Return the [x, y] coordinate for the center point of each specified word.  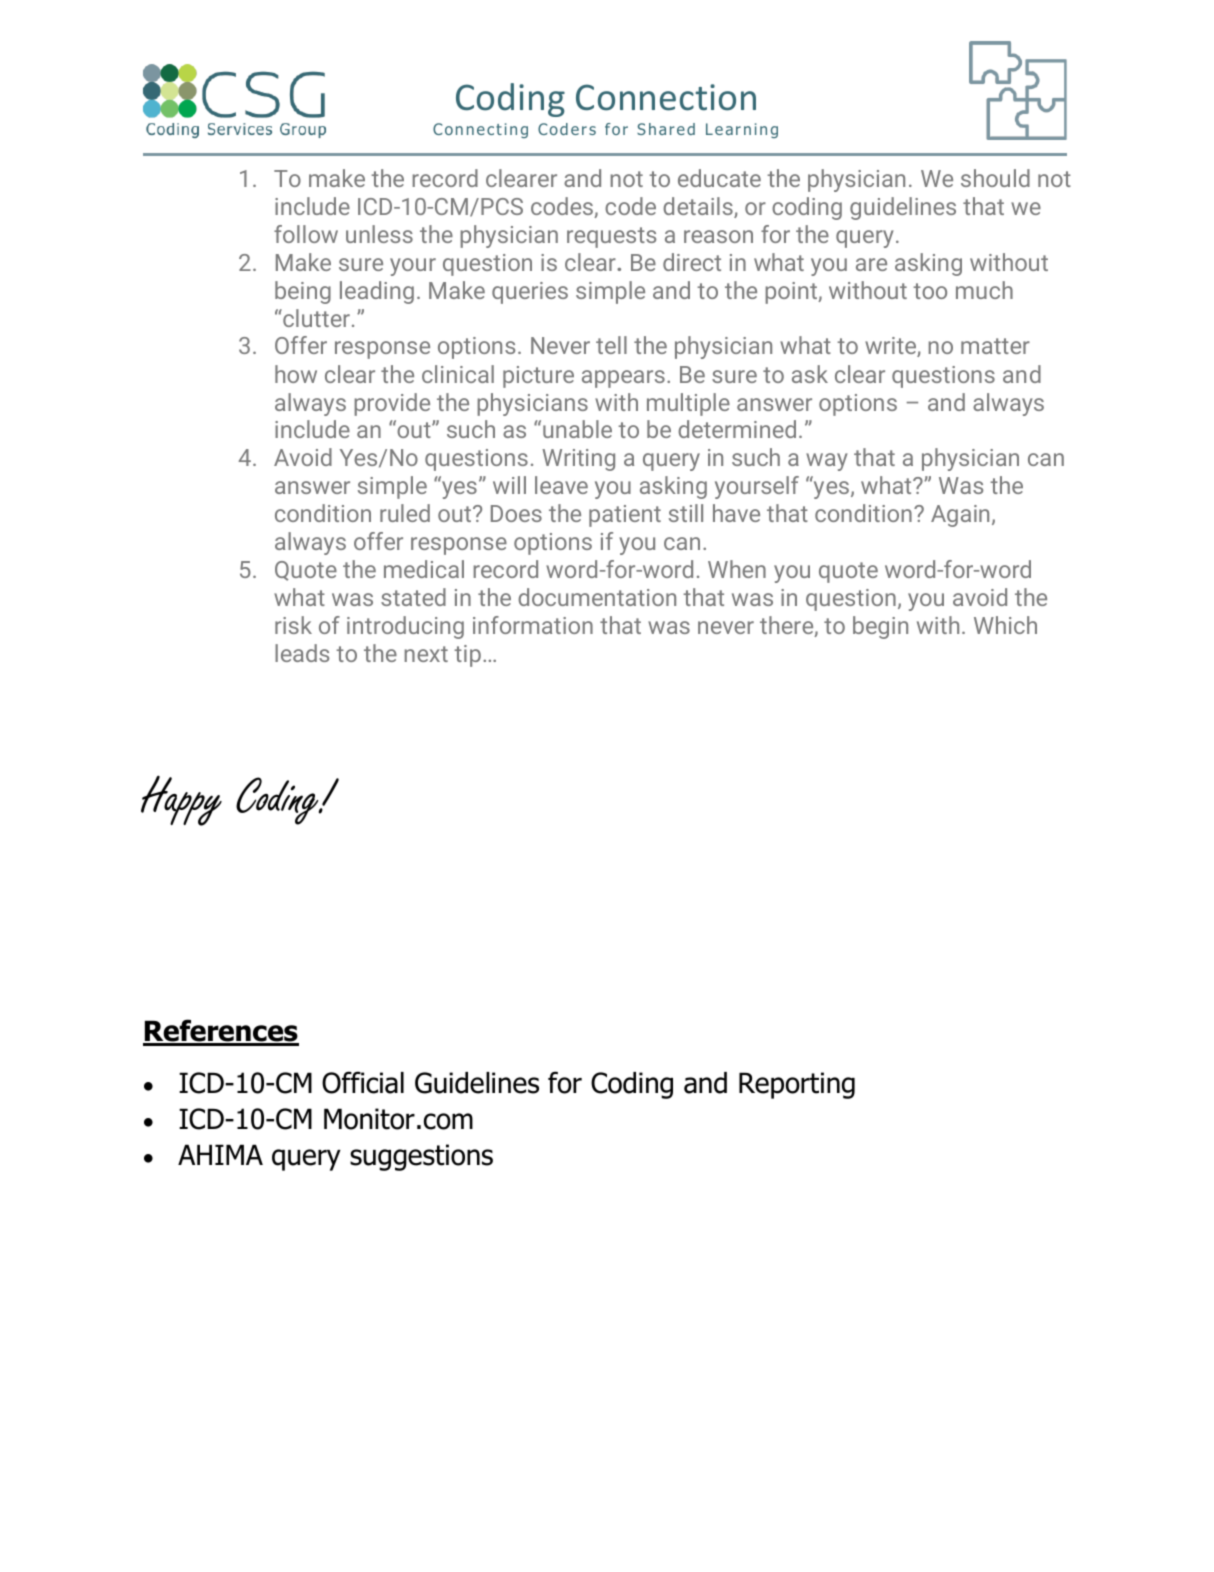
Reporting [797, 1085]
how [296, 374]
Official [363, 1082]
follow [306, 234]
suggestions [421, 1157]
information [533, 625]
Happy [181, 800]
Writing [578, 460]
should [995, 178]
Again [960, 516]
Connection [666, 97]
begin [880, 627]
